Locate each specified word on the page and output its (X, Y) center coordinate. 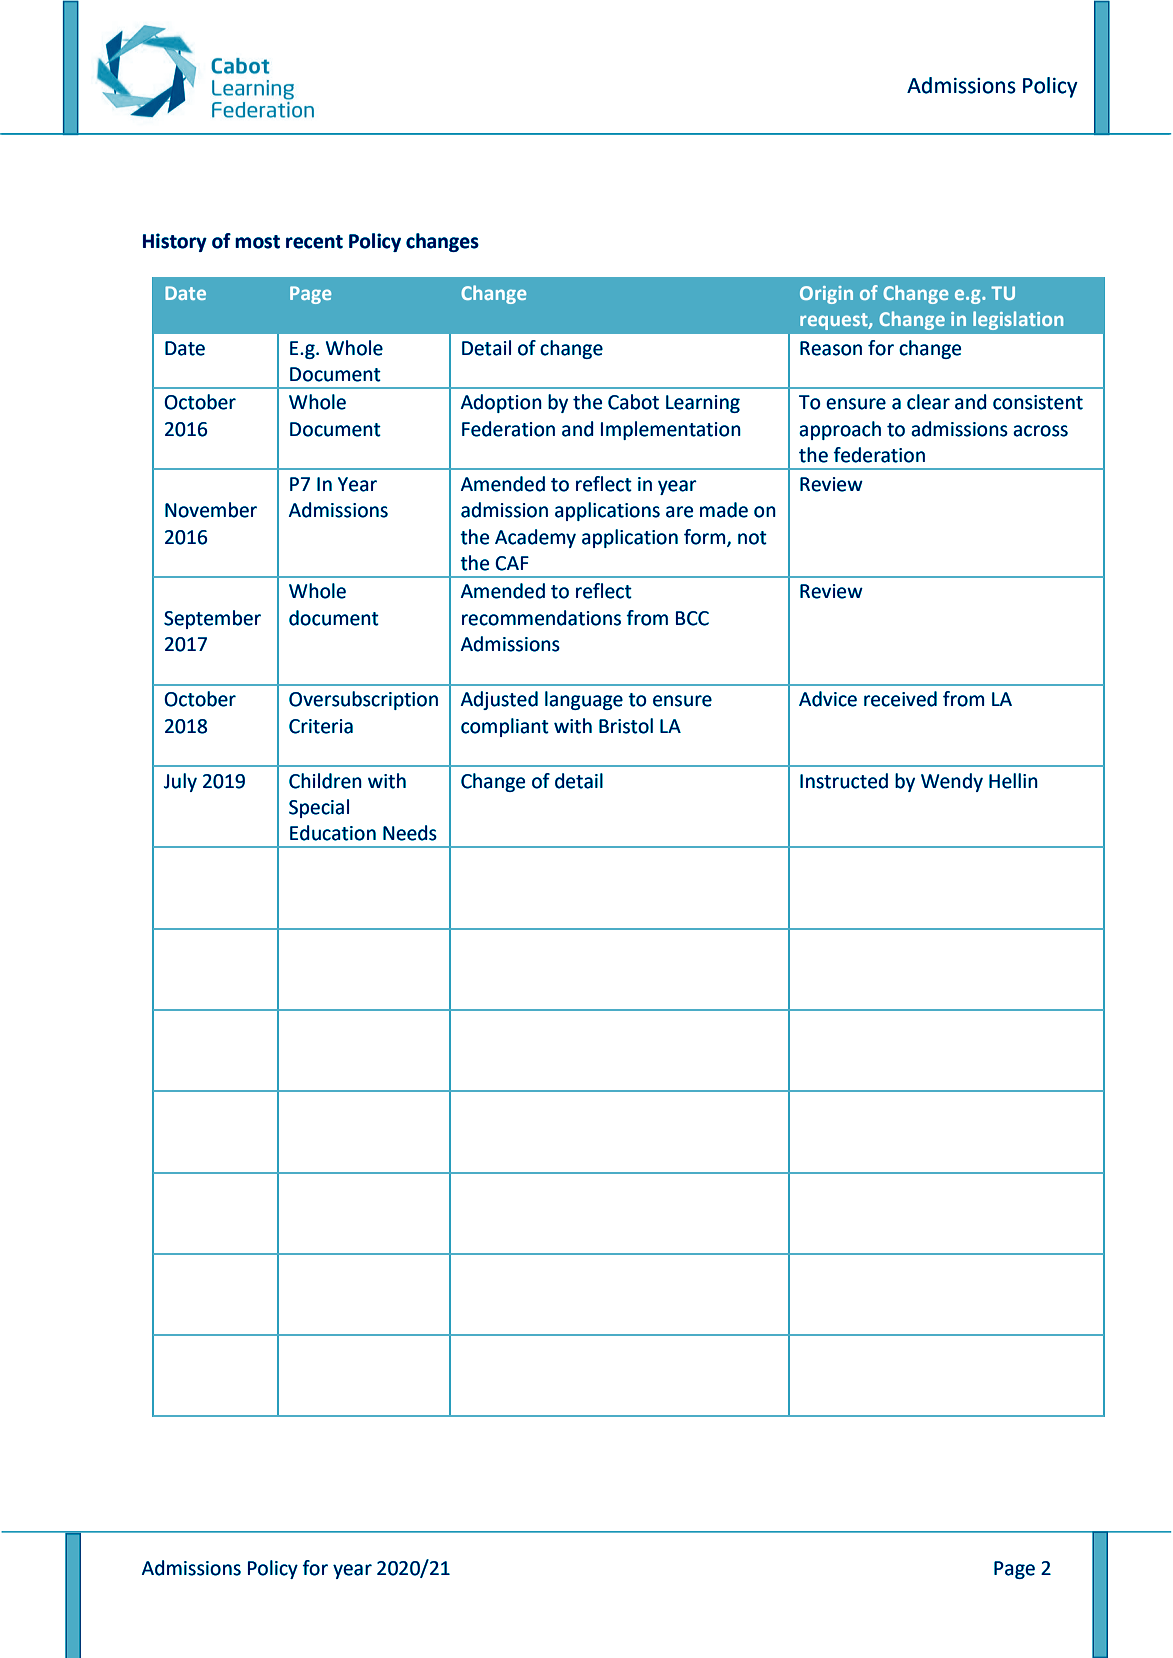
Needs (410, 833)
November (211, 510)
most (257, 242)
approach (840, 430)
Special (319, 808)
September (212, 619)
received (900, 699)
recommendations (541, 618)
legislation (1018, 320)
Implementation (671, 430)
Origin (826, 295)
